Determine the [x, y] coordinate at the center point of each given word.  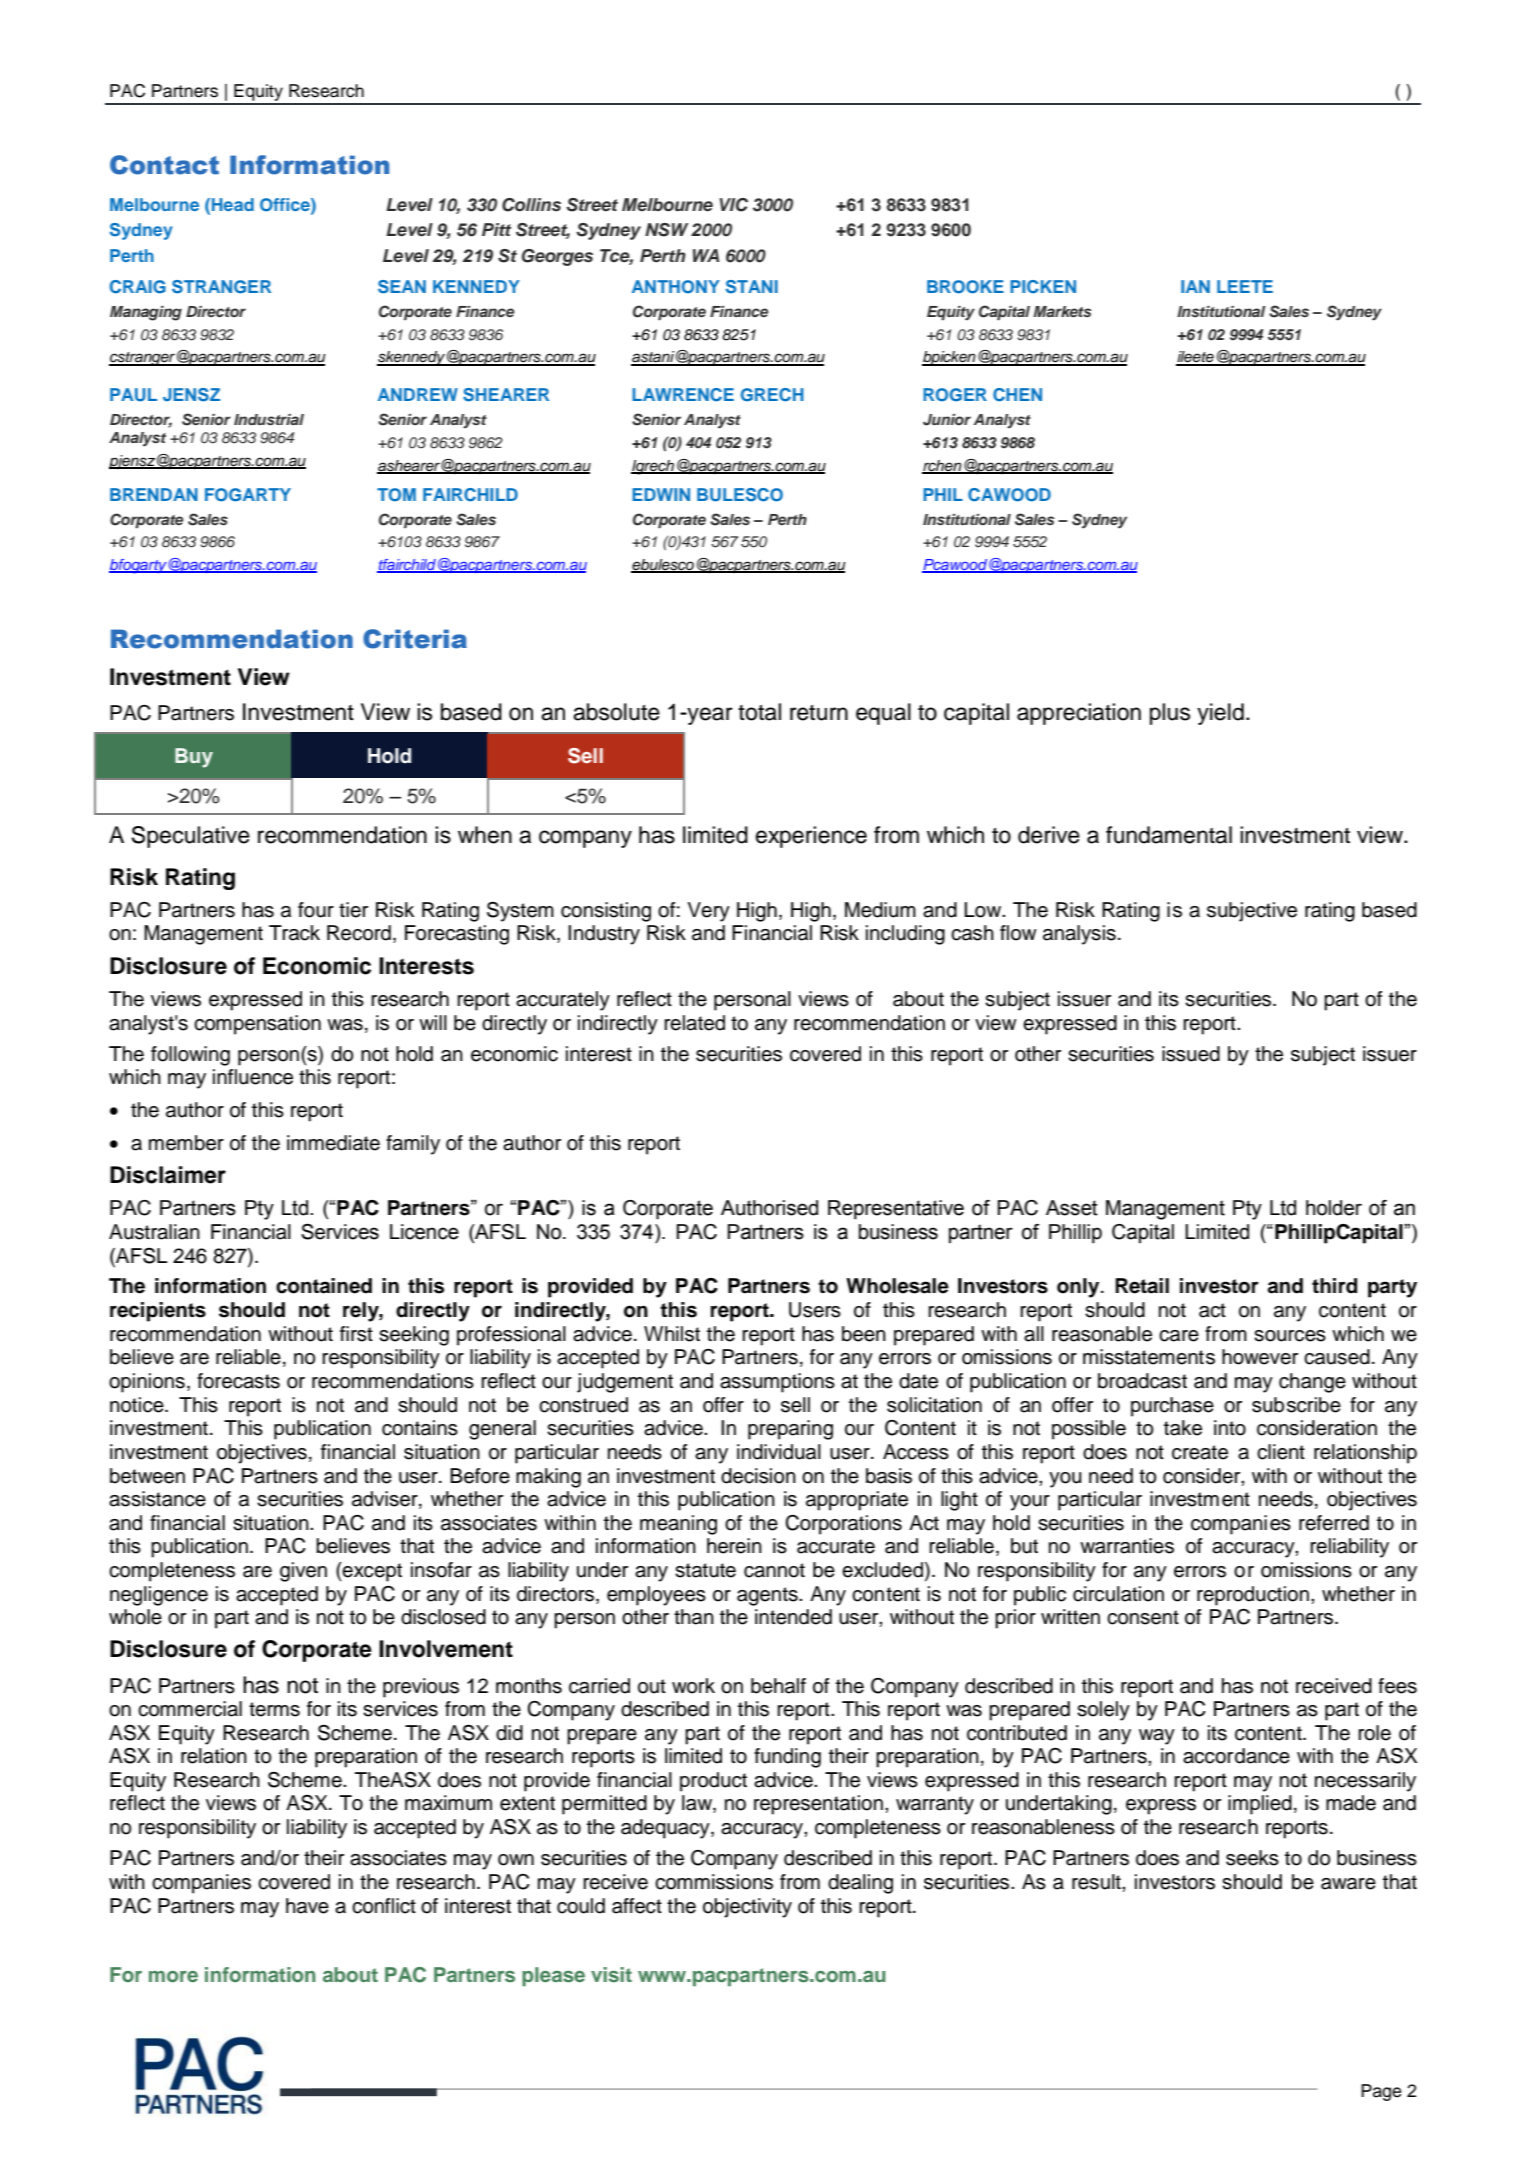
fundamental [1169, 835]
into [1230, 1428]
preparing [790, 1430]
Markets [1062, 311]
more [173, 1976]
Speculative [190, 837]
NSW [666, 230]
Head [233, 204]
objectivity [747, 1908]
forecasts [238, 1381]
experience [811, 837]
